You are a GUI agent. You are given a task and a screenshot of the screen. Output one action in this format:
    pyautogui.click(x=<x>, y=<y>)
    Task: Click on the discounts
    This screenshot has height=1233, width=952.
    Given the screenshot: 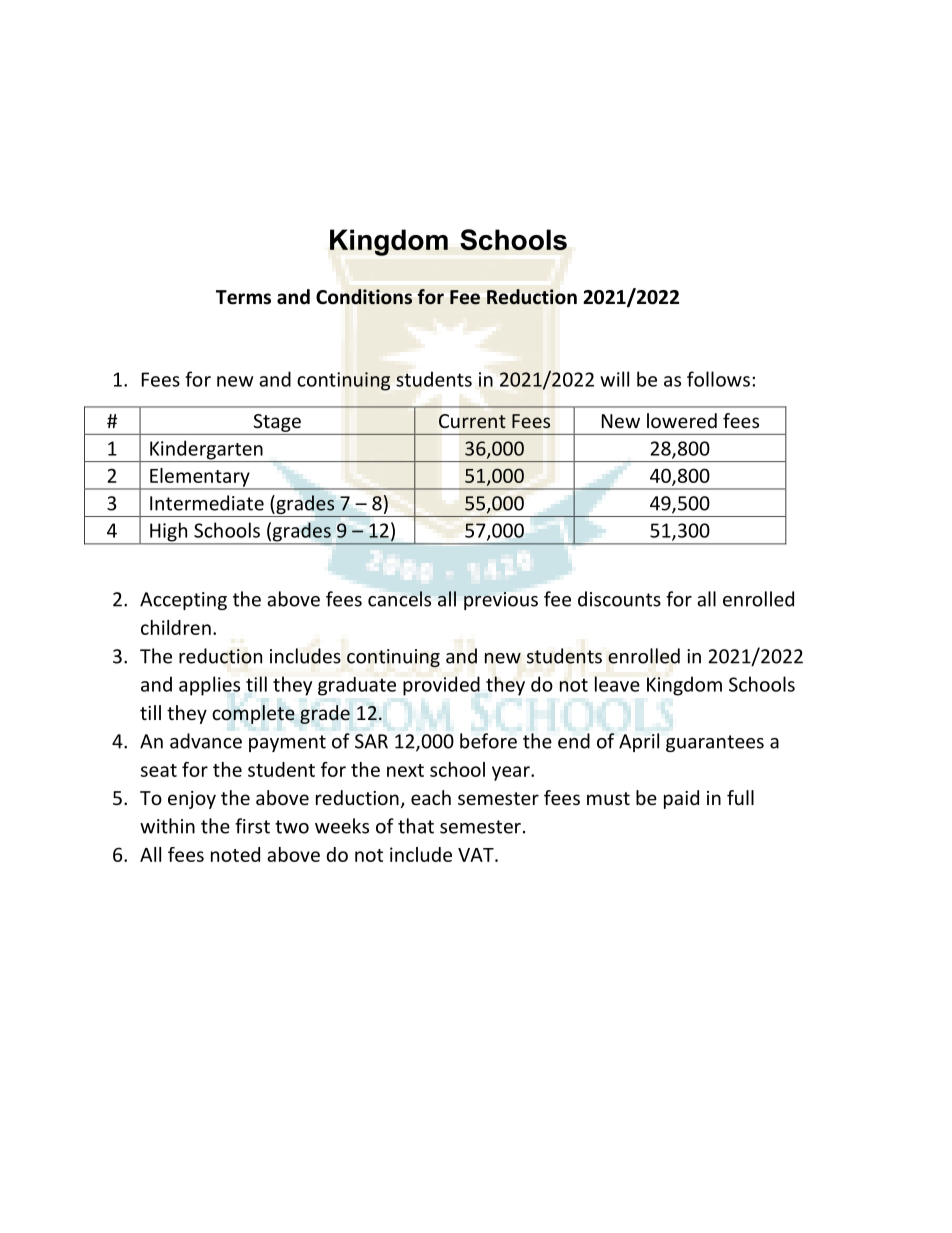 What is the action you would take?
    pyautogui.click(x=619, y=599)
